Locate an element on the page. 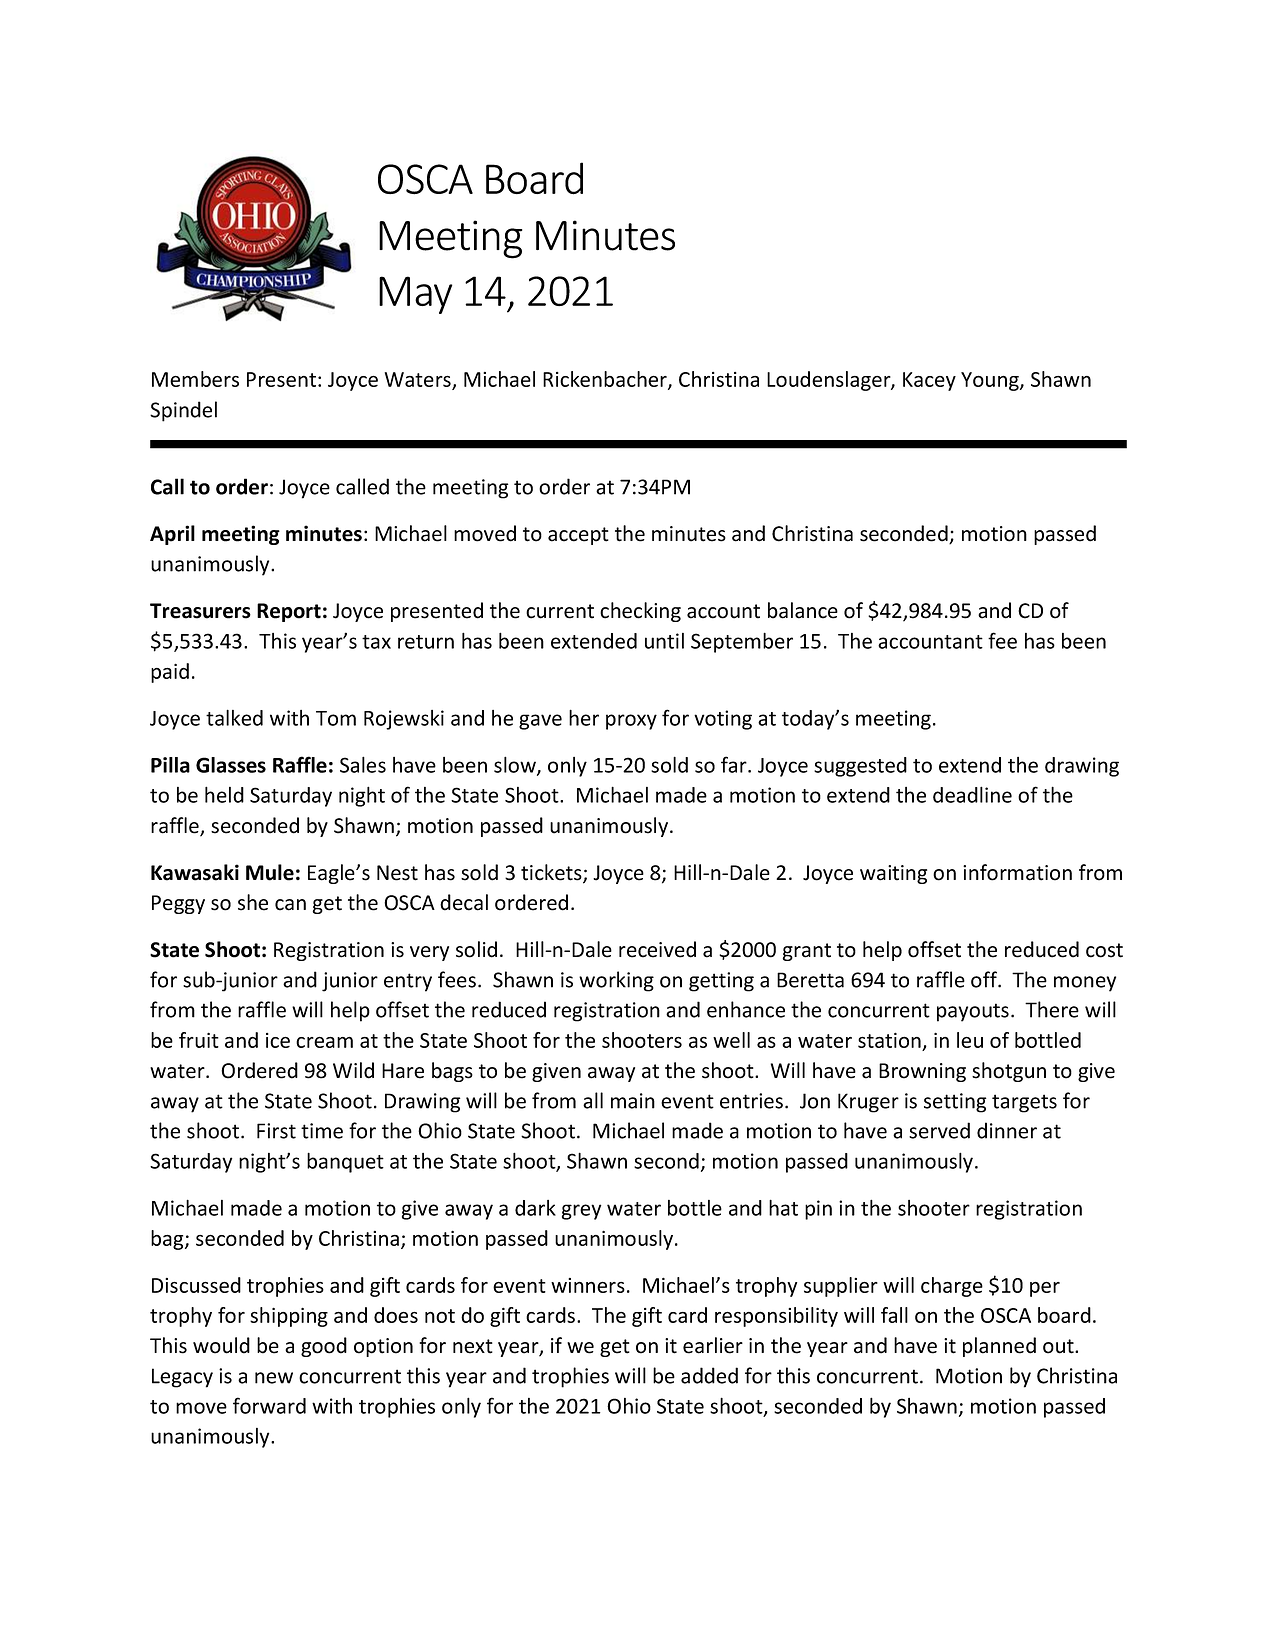 The image size is (1277, 1652). Members is located at coordinates (195, 379).
